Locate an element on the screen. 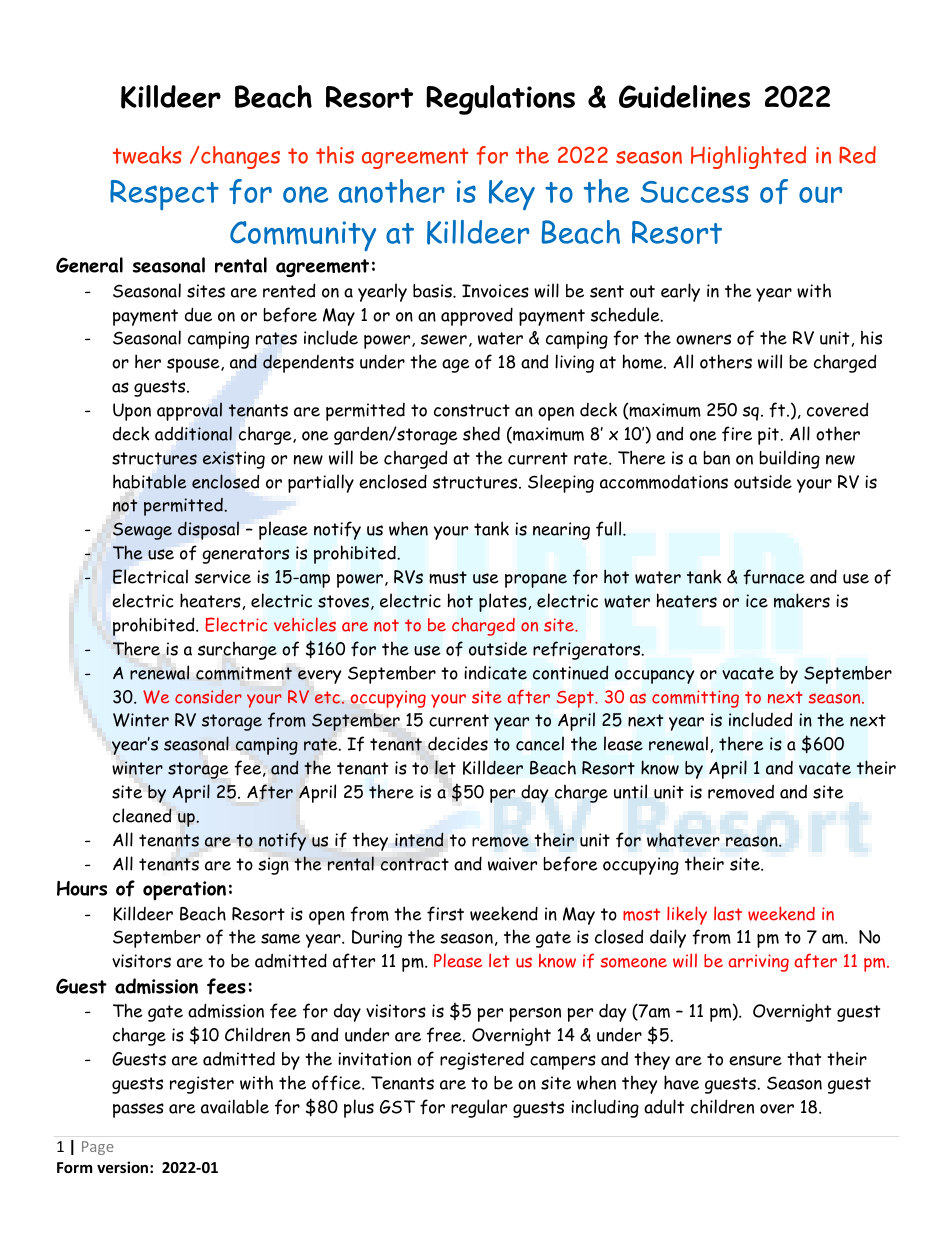  spouse is located at coordinates (194, 365).
